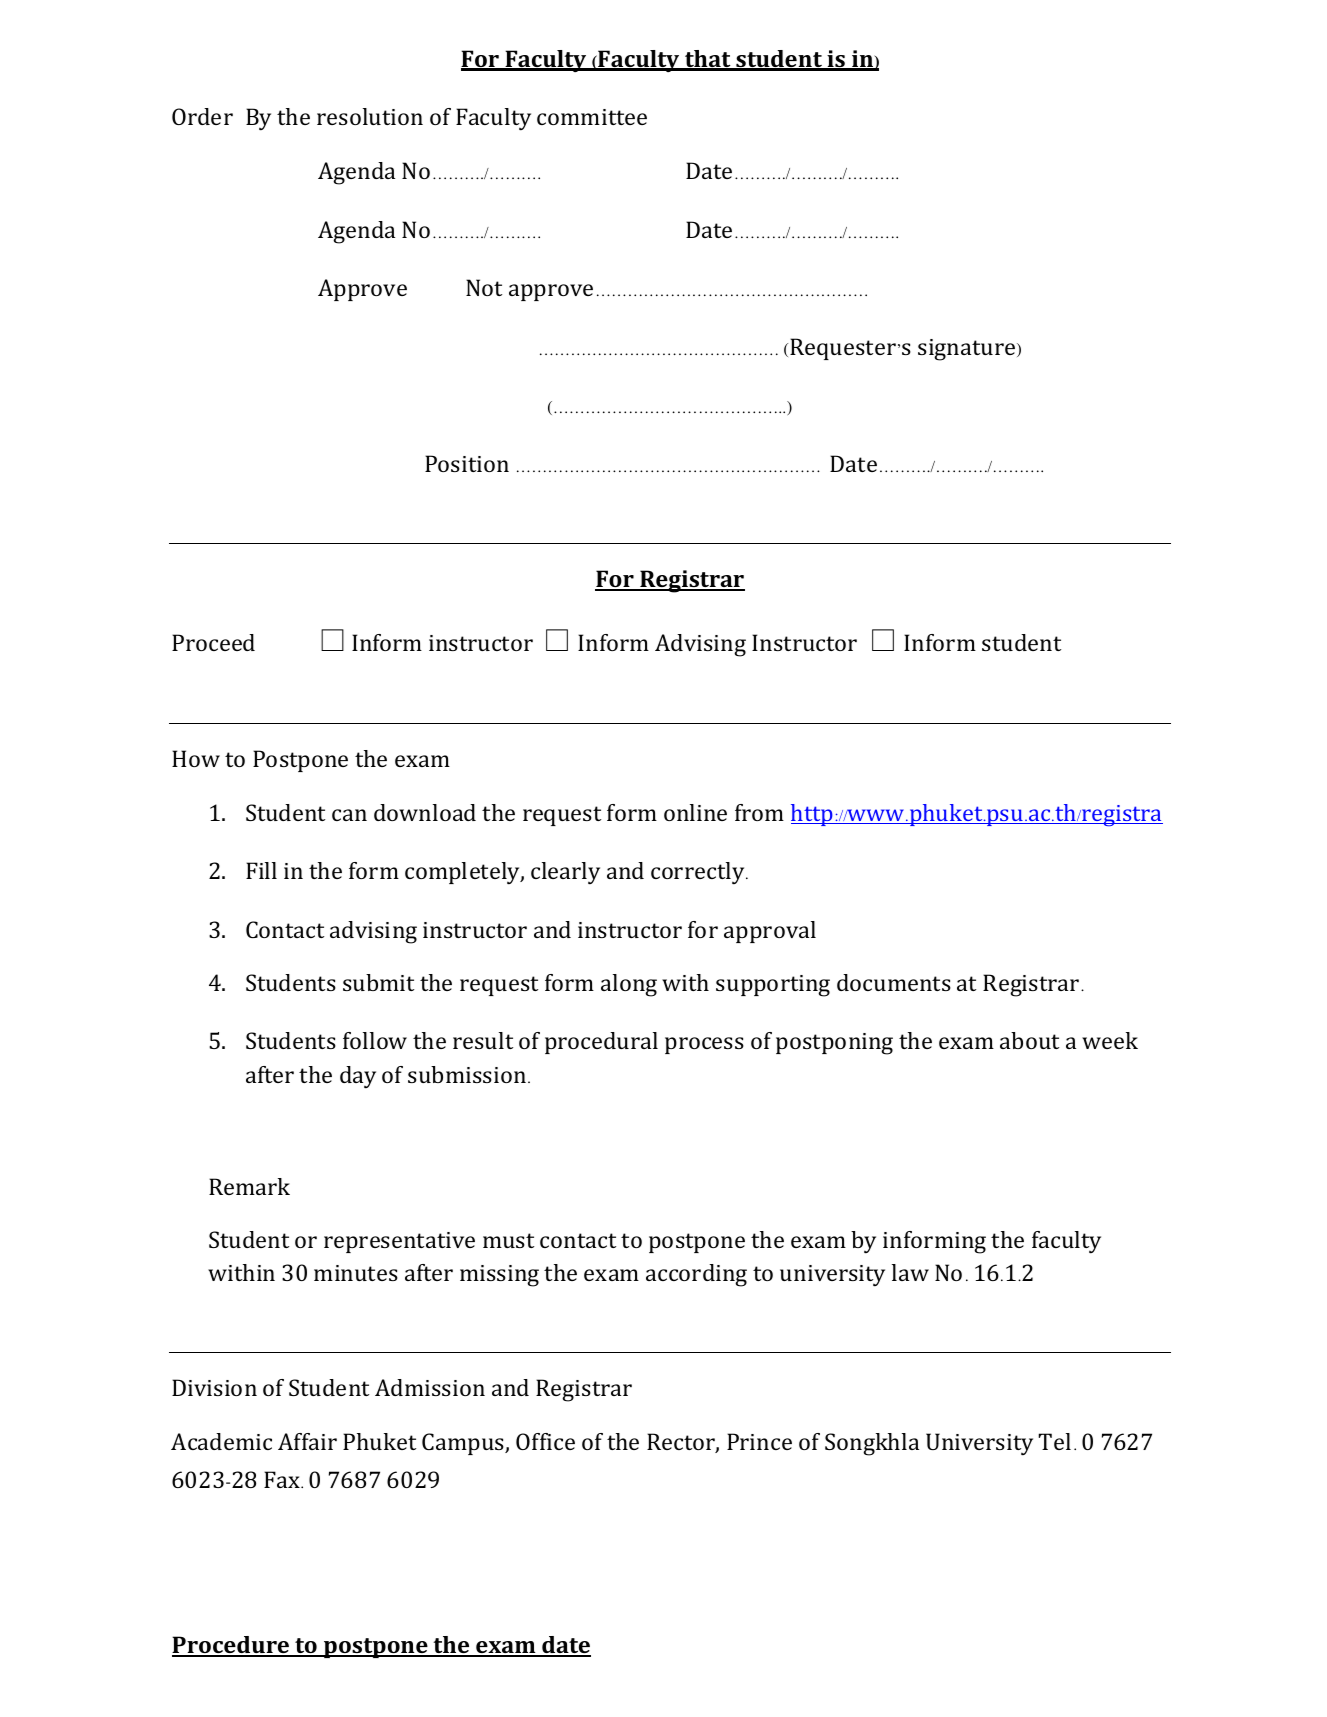 This image has width=1327, height=1717. Describe the element at coordinates (249, 1186) in the image. I see `Remark` at that location.
